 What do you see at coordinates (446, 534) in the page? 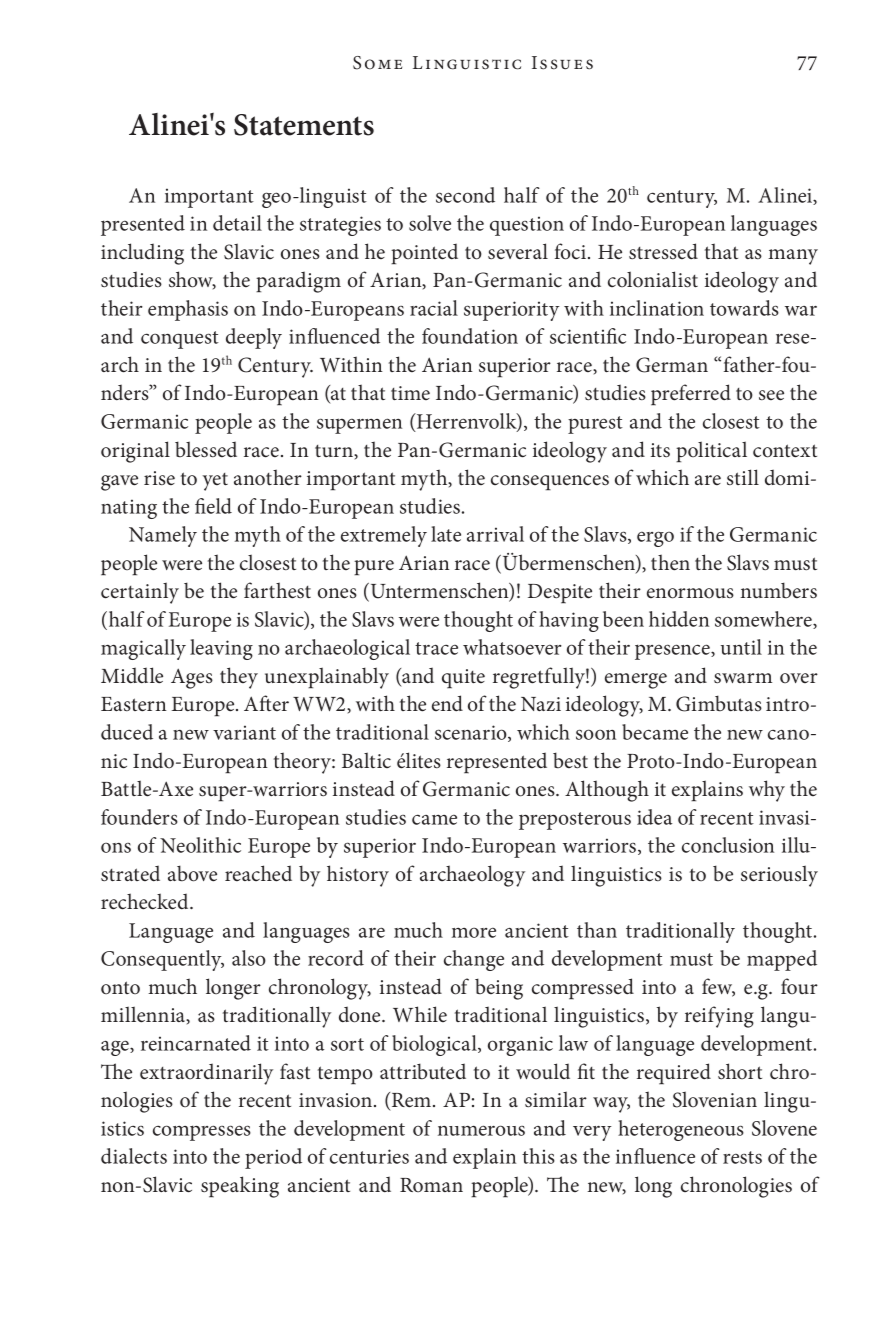
I see `late` at bounding box center [446, 534].
